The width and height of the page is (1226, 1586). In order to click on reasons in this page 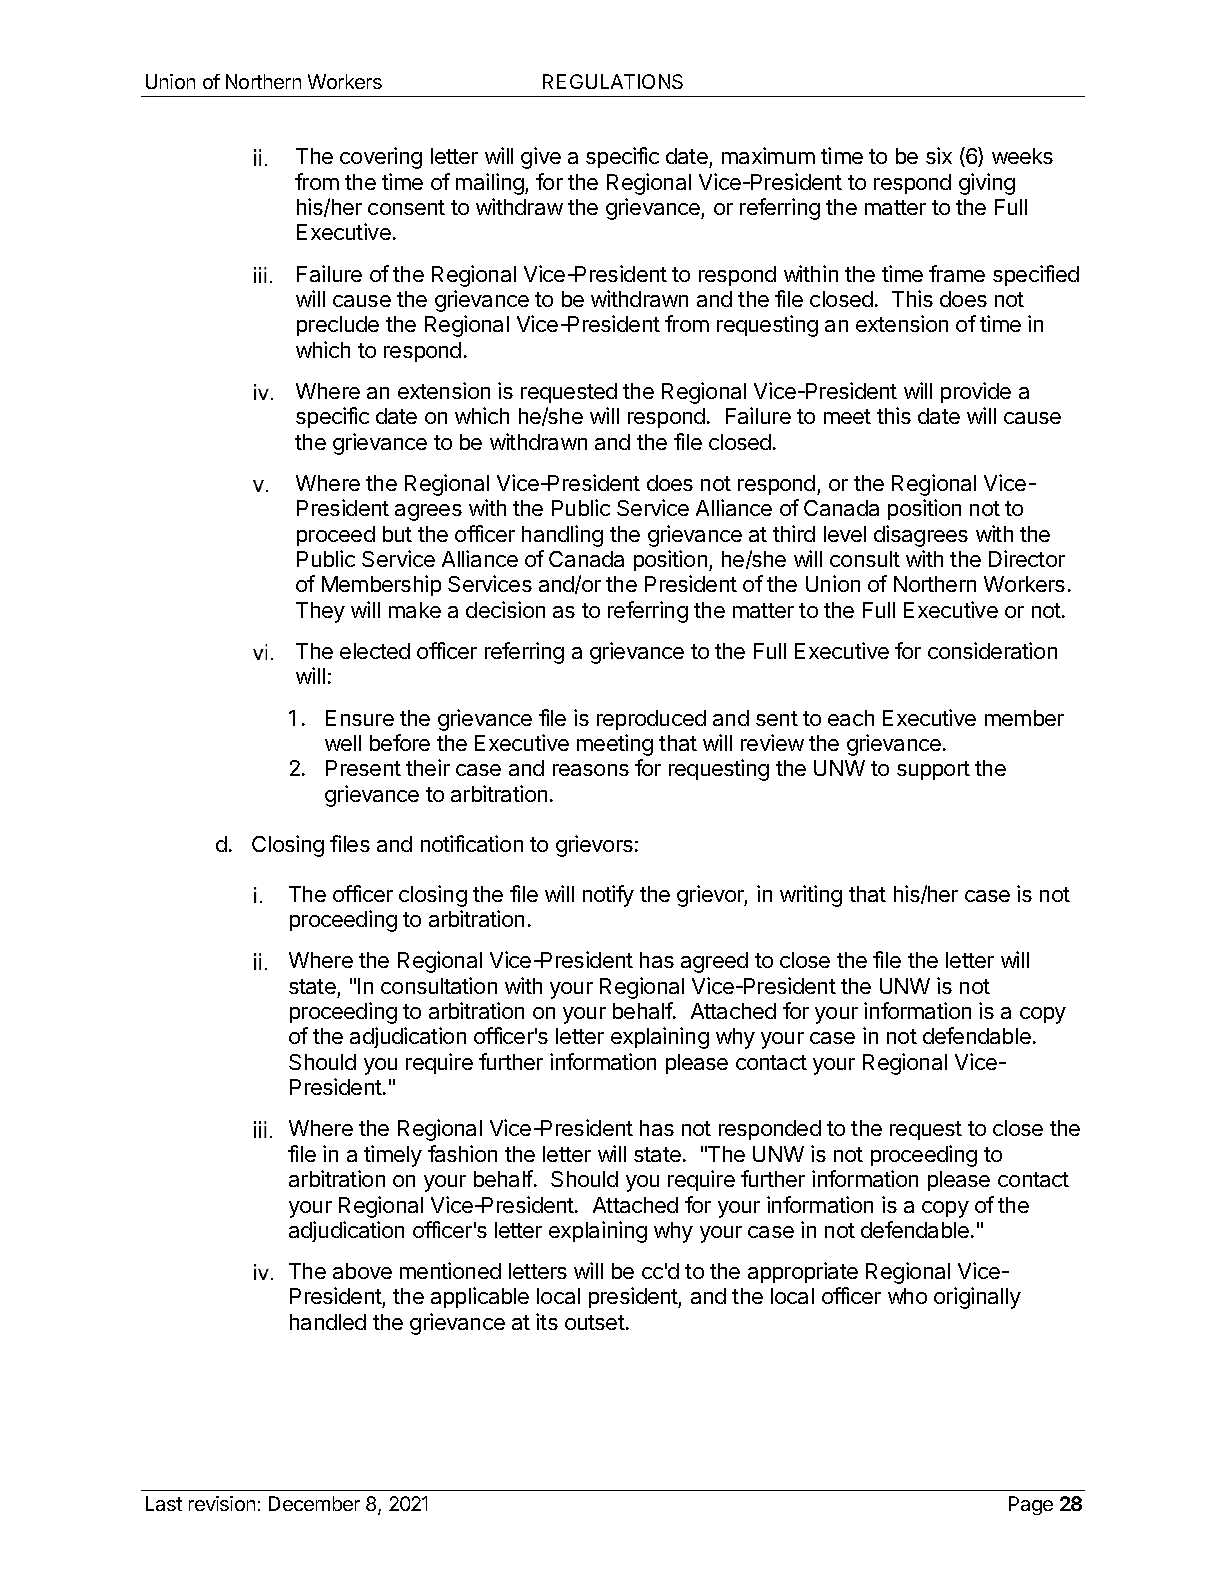, I will do `click(591, 770)`.
